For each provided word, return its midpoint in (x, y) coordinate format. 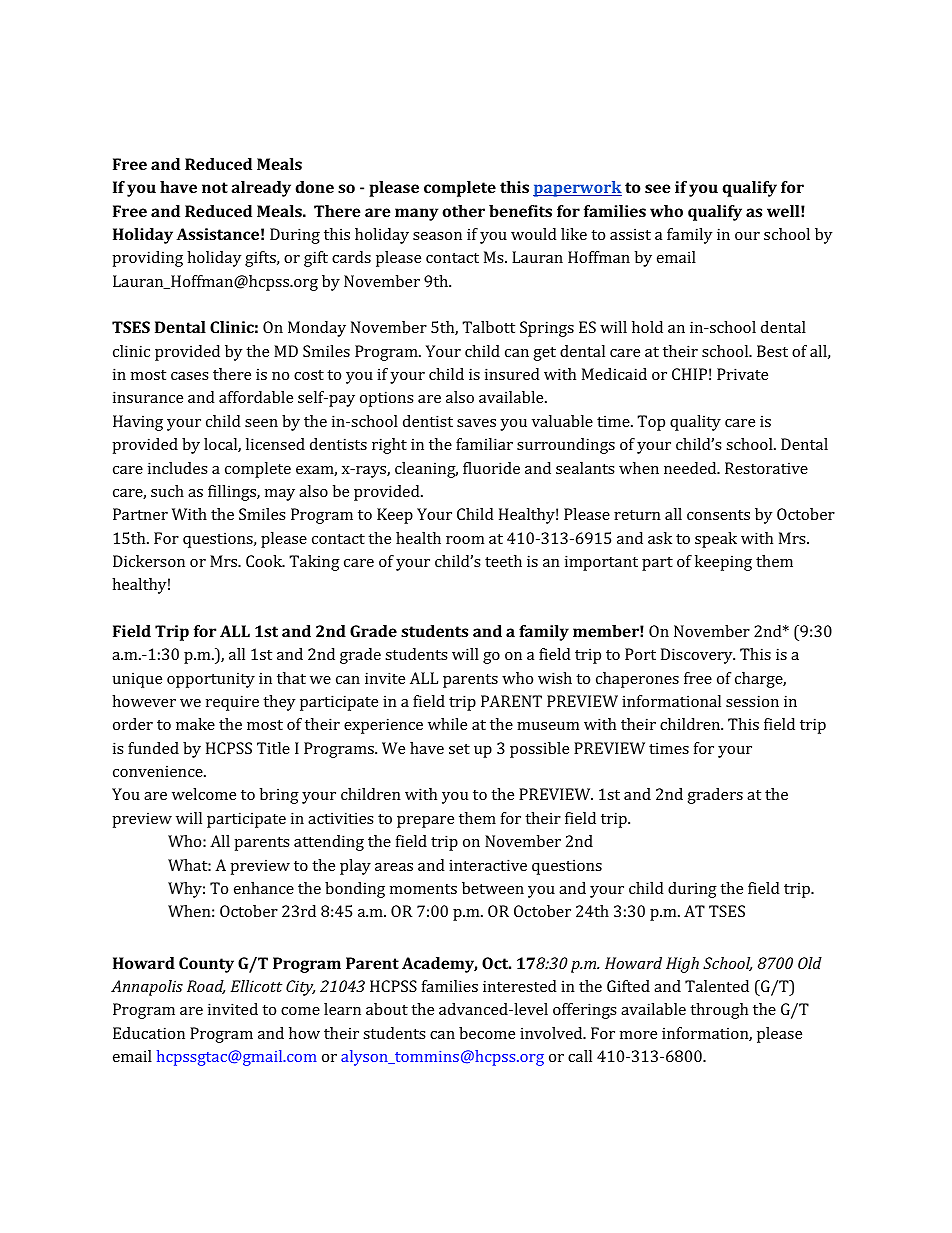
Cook (265, 561)
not (215, 187)
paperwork (577, 189)
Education (149, 1033)
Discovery (698, 656)
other (463, 211)
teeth (503, 561)
